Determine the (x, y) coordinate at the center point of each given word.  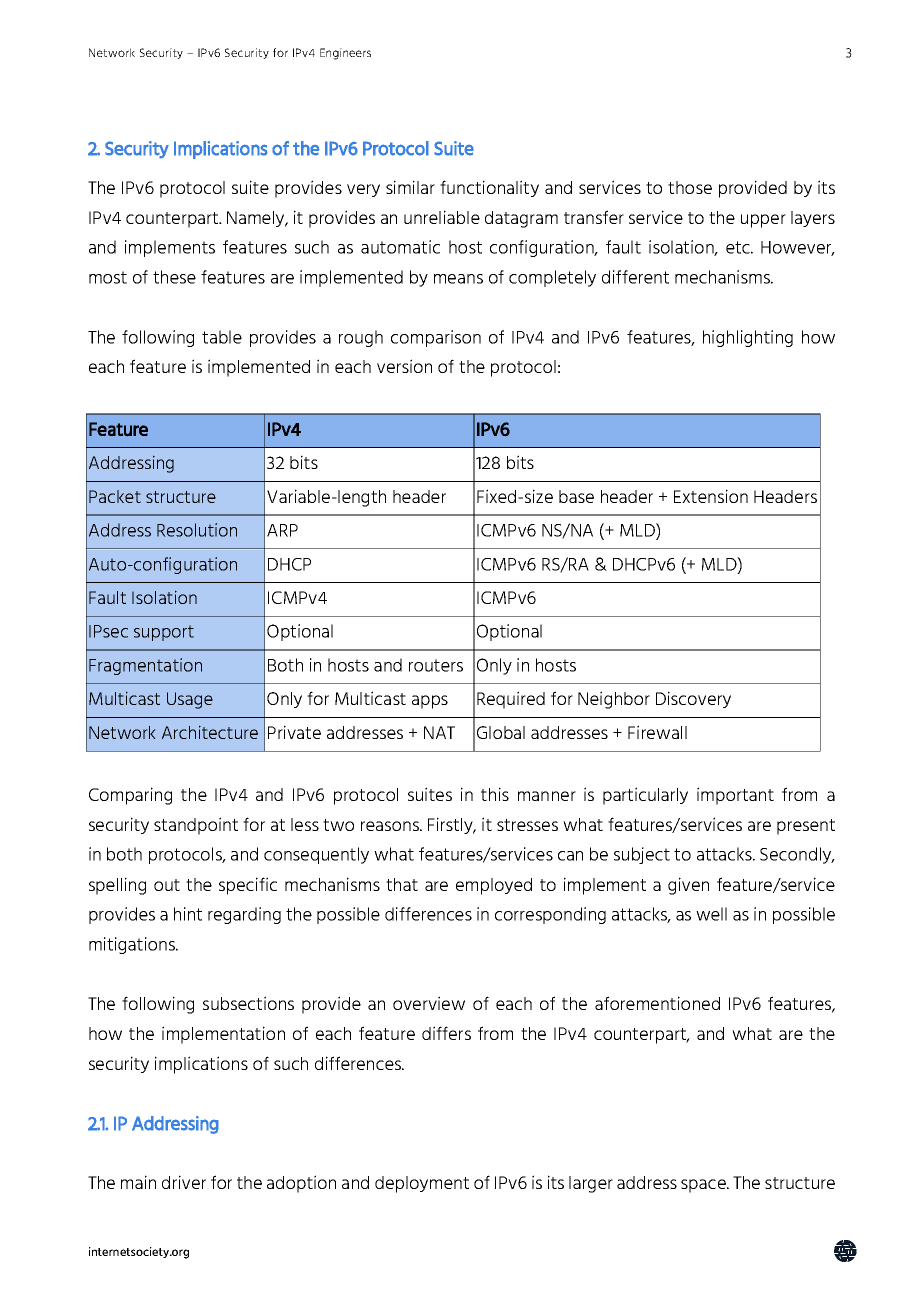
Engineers (345, 54)
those (690, 187)
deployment (422, 1184)
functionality (489, 188)
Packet (115, 496)
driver (184, 1182)
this (495, 794)
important (735, 796)
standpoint (196, 826)
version (404, 366)
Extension (711, 496)
